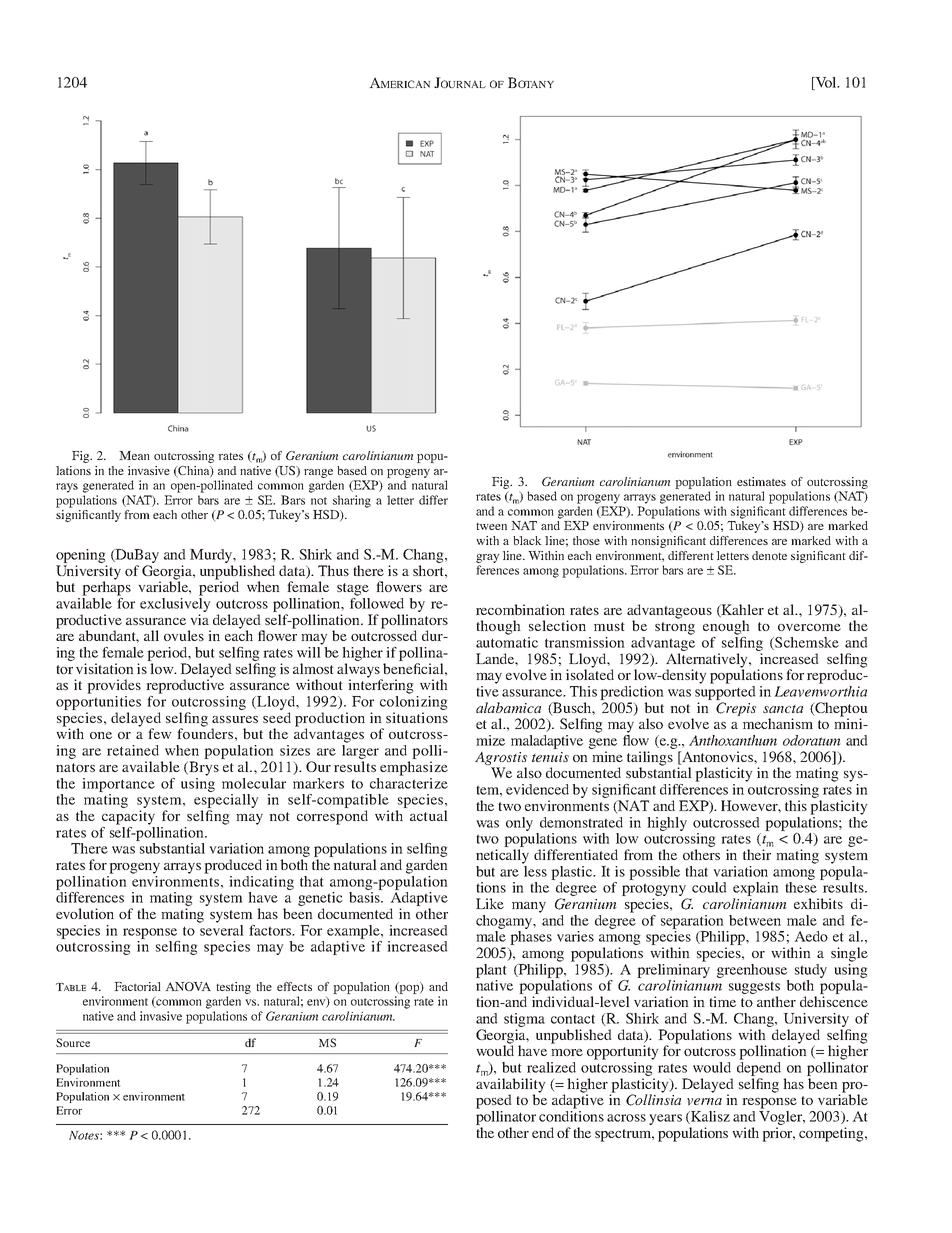 The image size is (952, 1233). I want to click on produced, so click(233, 866).
